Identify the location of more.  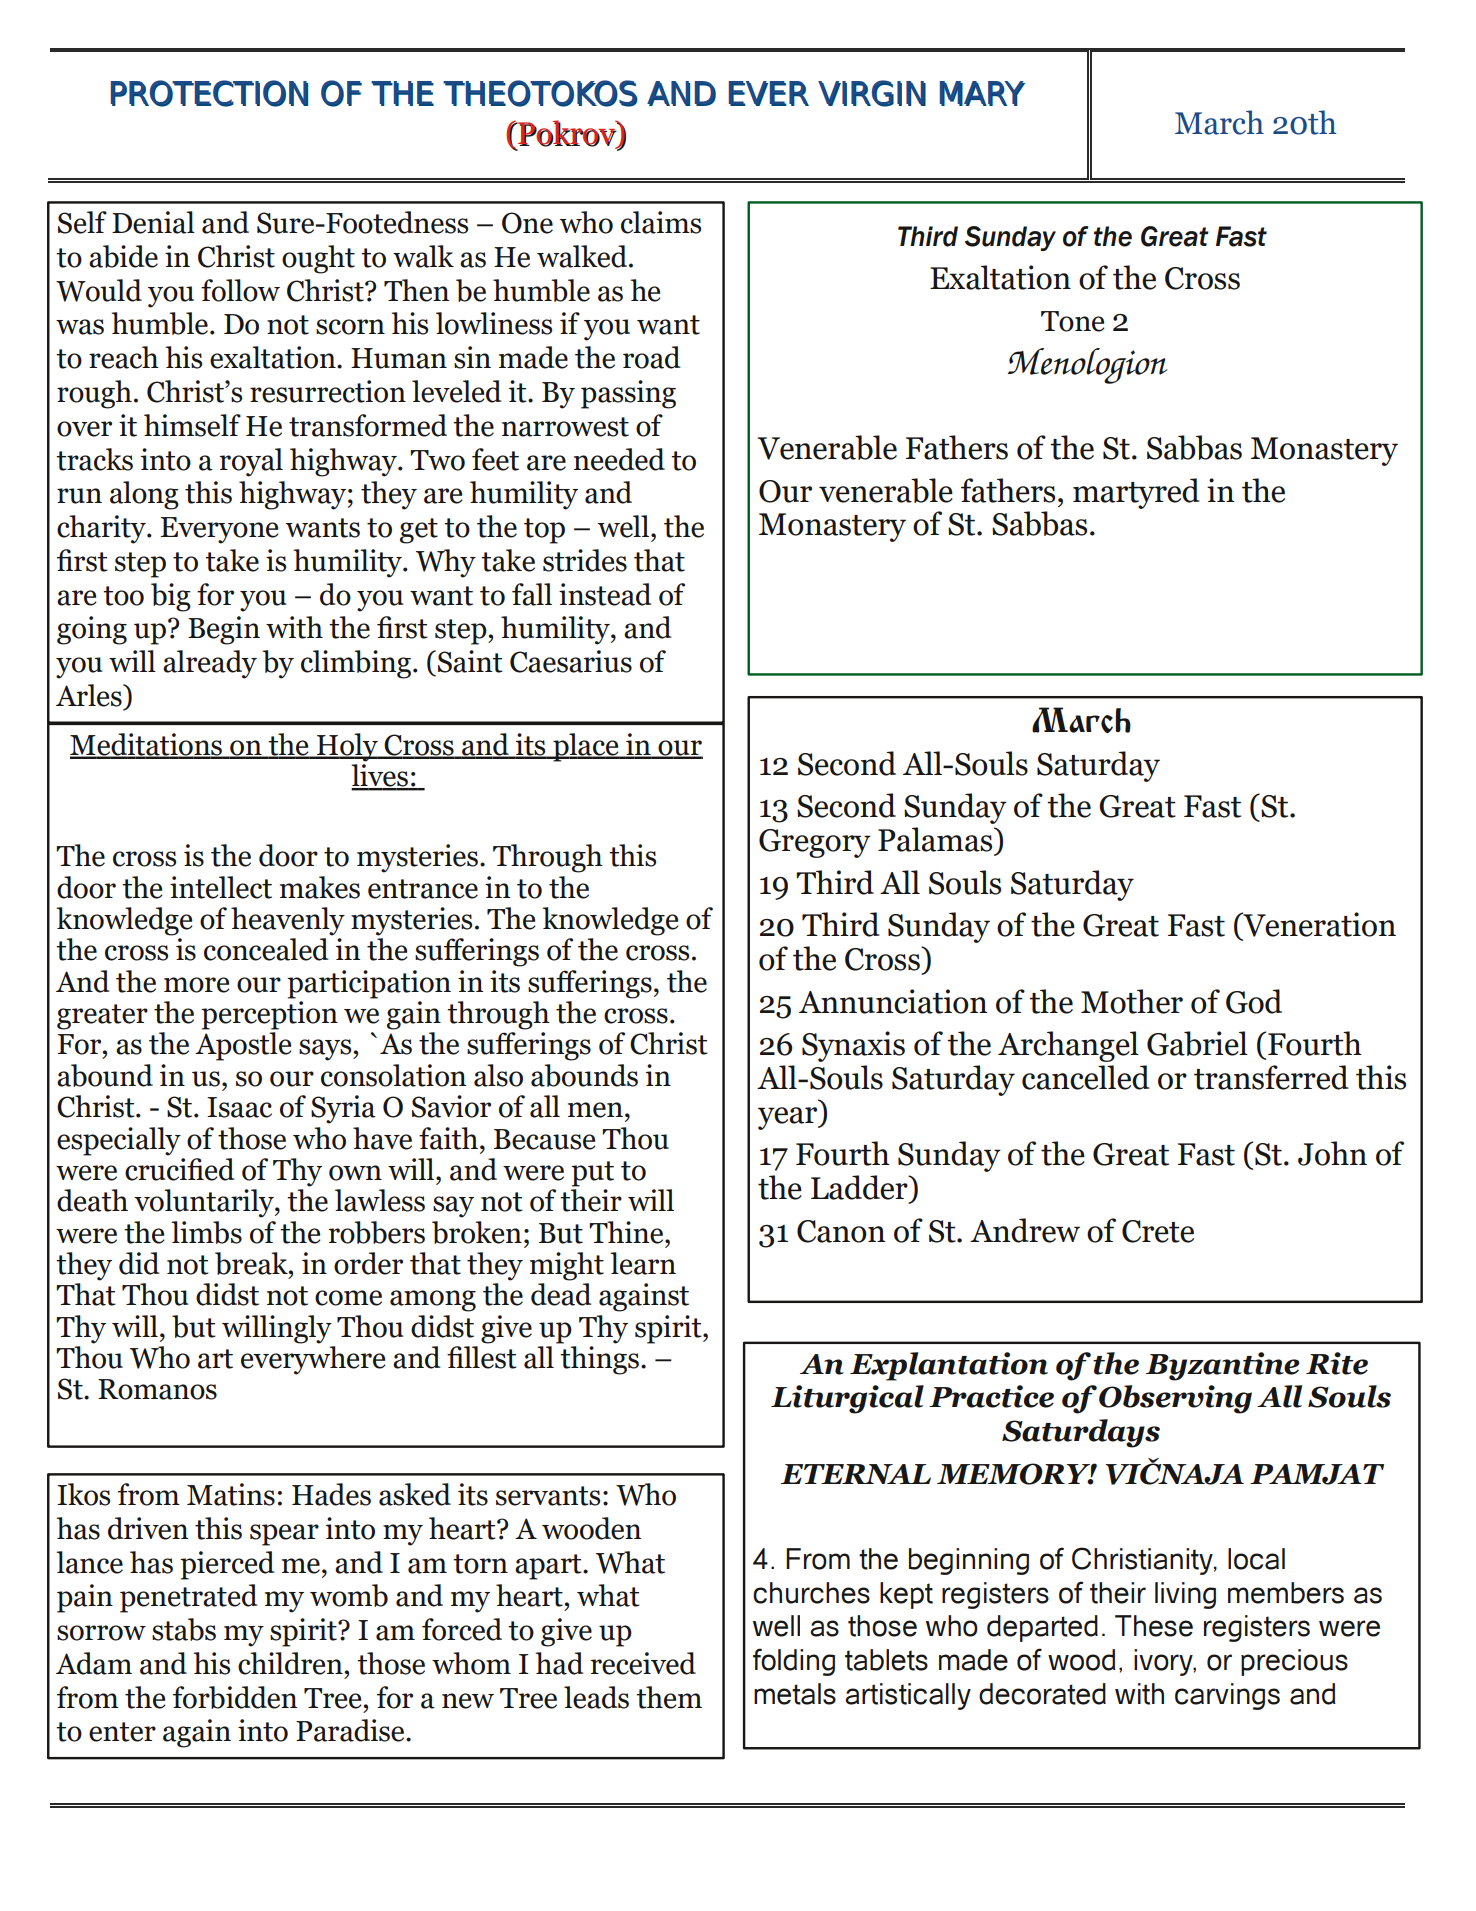
(196, 985).
